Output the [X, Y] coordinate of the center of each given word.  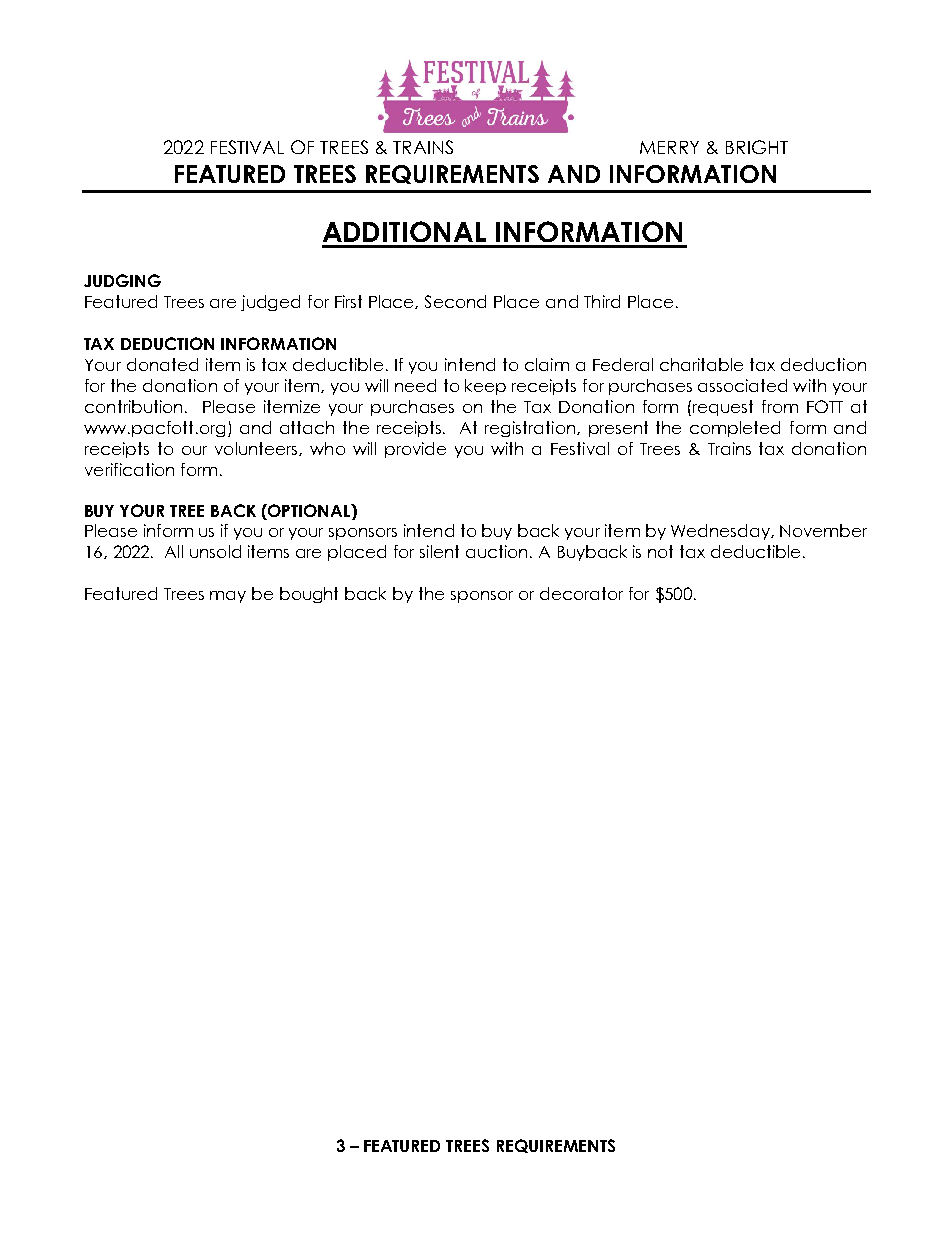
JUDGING [122, 280]
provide [415, 450]
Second [455, 301]
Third [602, 301]
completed [735, 429]
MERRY [669, 147]
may [228, 597]
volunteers [257, 449]
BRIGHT [757, 147]
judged [270, 303]
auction [496, 551]
